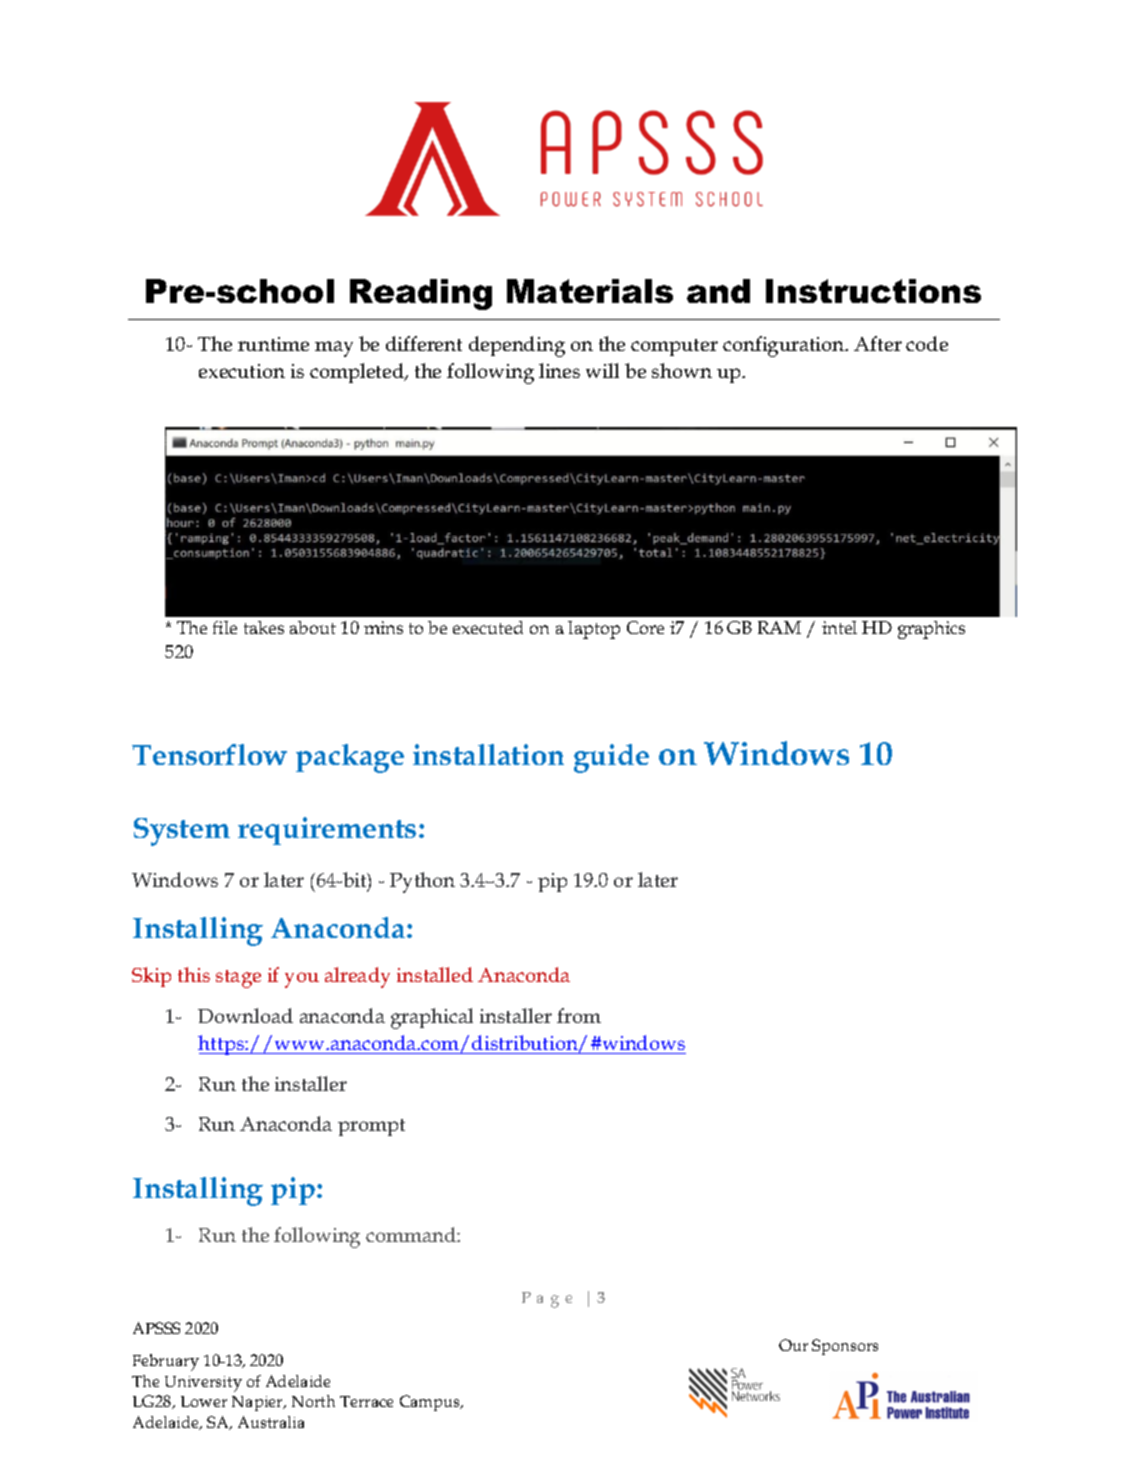  I want to click on After, so click(878, 343).
